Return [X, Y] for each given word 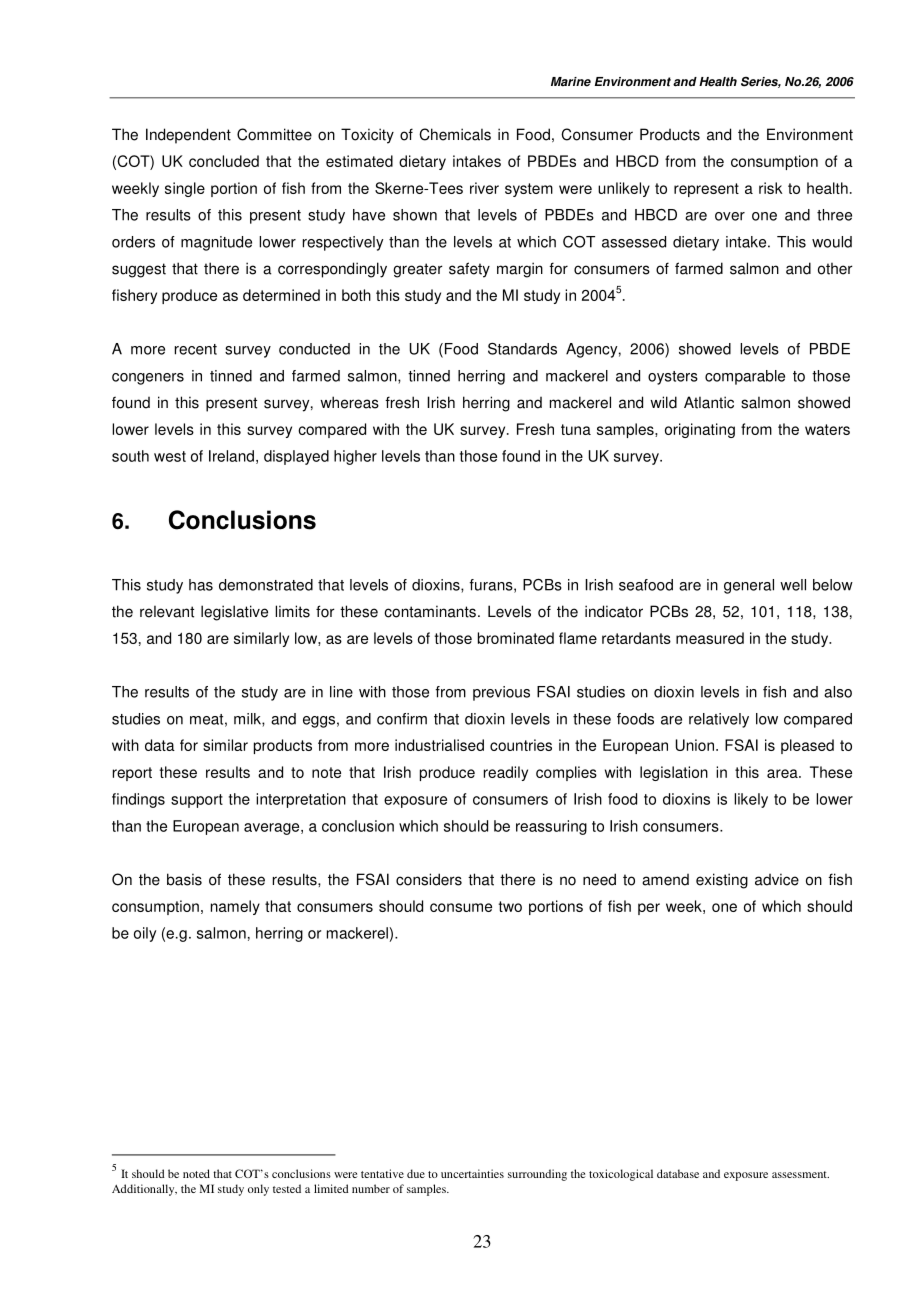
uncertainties [472, 1173]
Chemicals [455, 134]
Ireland [231, 456]
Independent [188, 136]
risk [771, 188]
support [197, 801]
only [258, 1190]
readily [506, 773]
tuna [576, 429]
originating [700, 430]
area [783, 773]
